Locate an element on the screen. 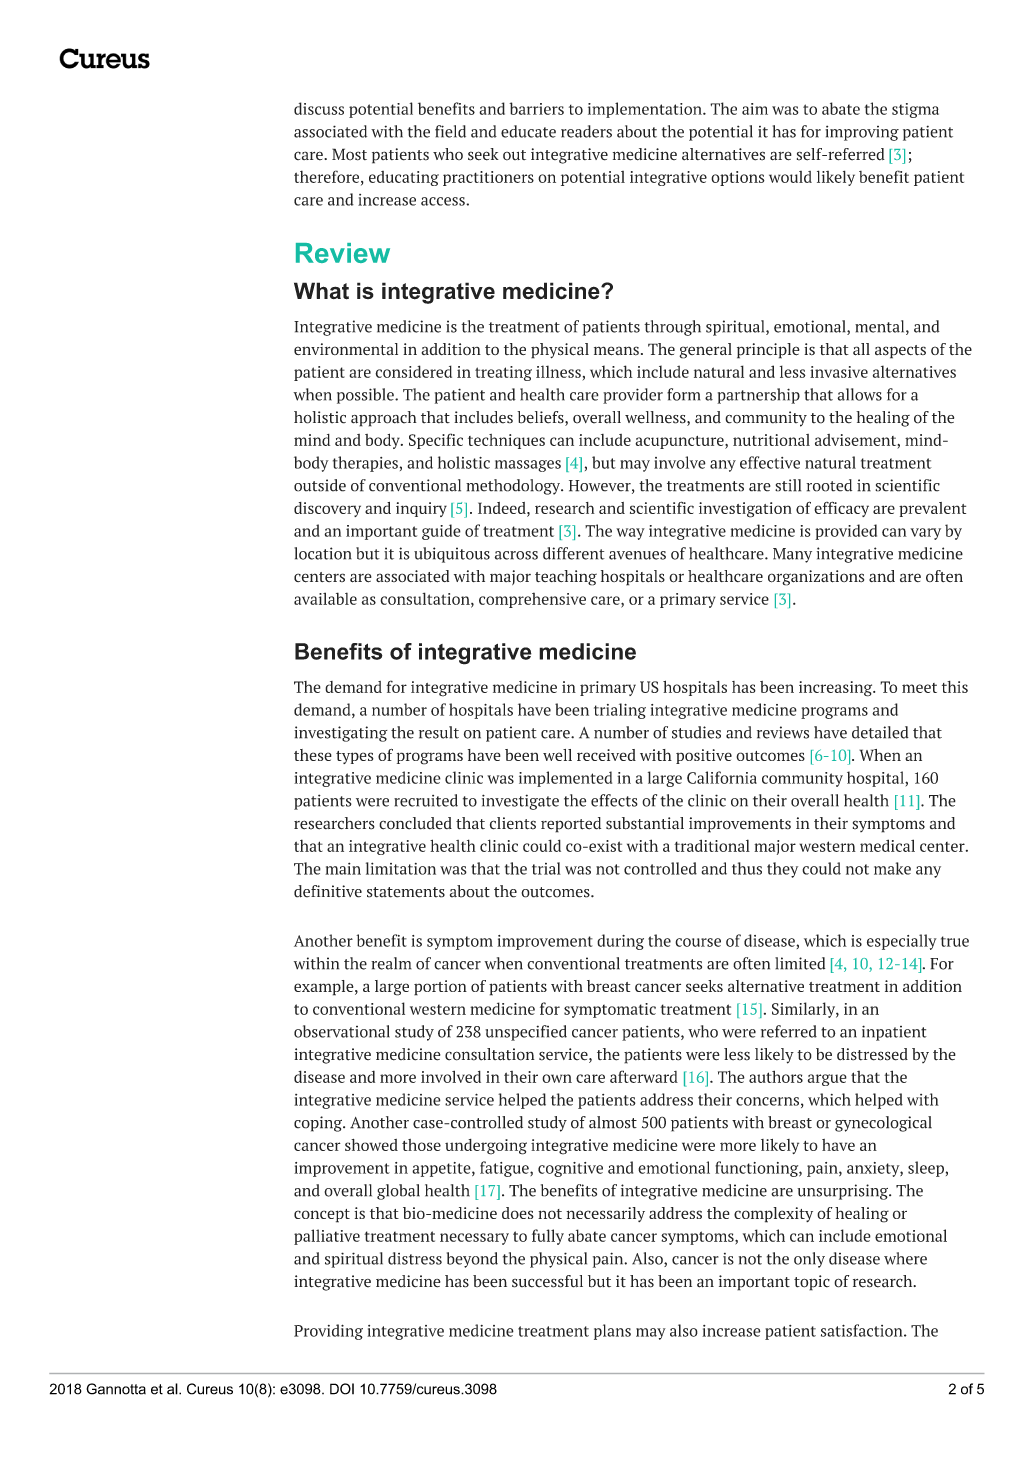 This screenshot has height=1464, width=1035. improving is located at coordinates (862, 133).
